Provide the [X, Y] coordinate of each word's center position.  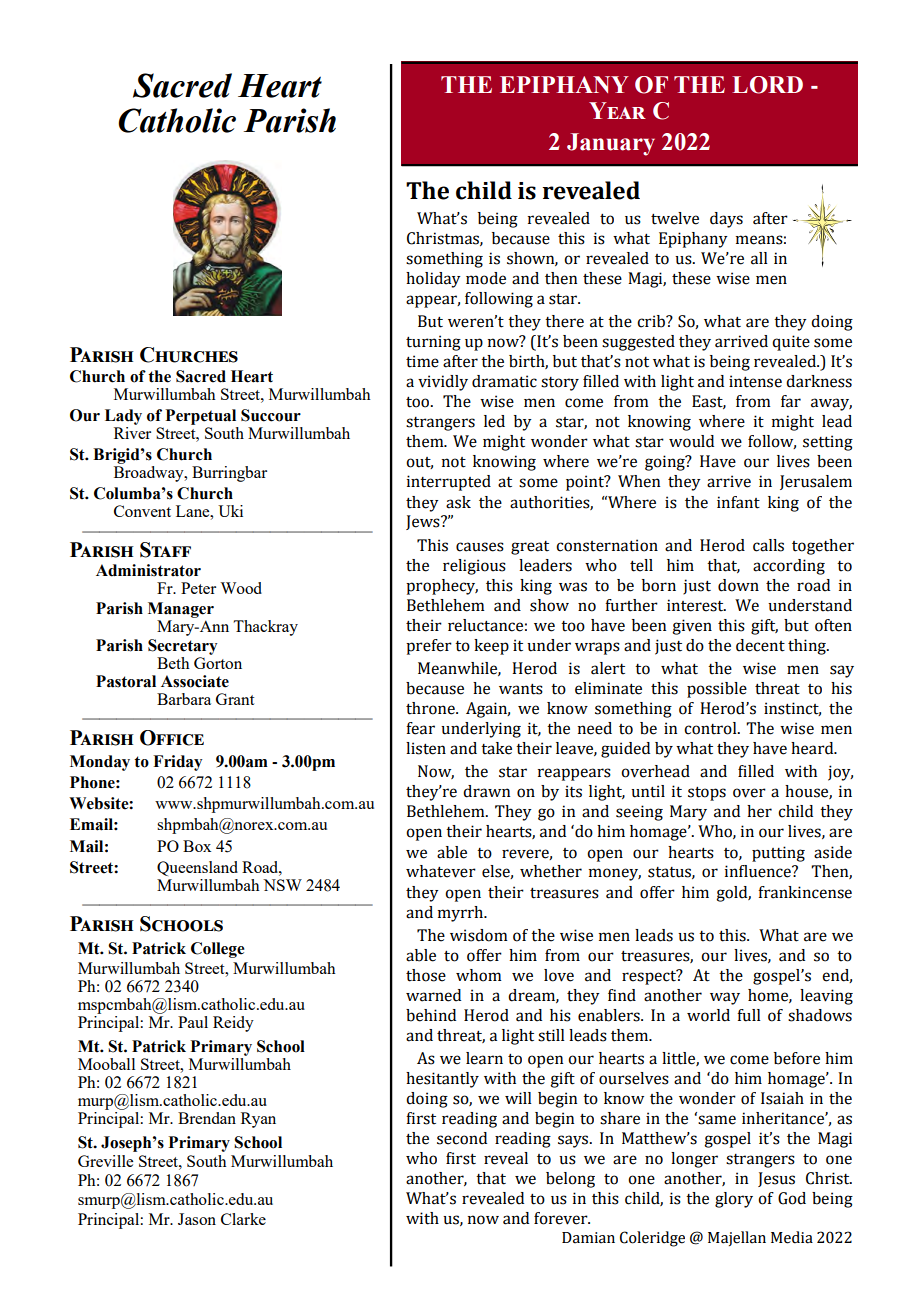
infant [738, 502]
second [462, 1138]
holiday [433, 280]
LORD [767, 85]
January [611, 144]
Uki [230, 511]
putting [778, 854]
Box [197, 846]
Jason [197, 1219]
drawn [486, 791]
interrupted [449, 483]
